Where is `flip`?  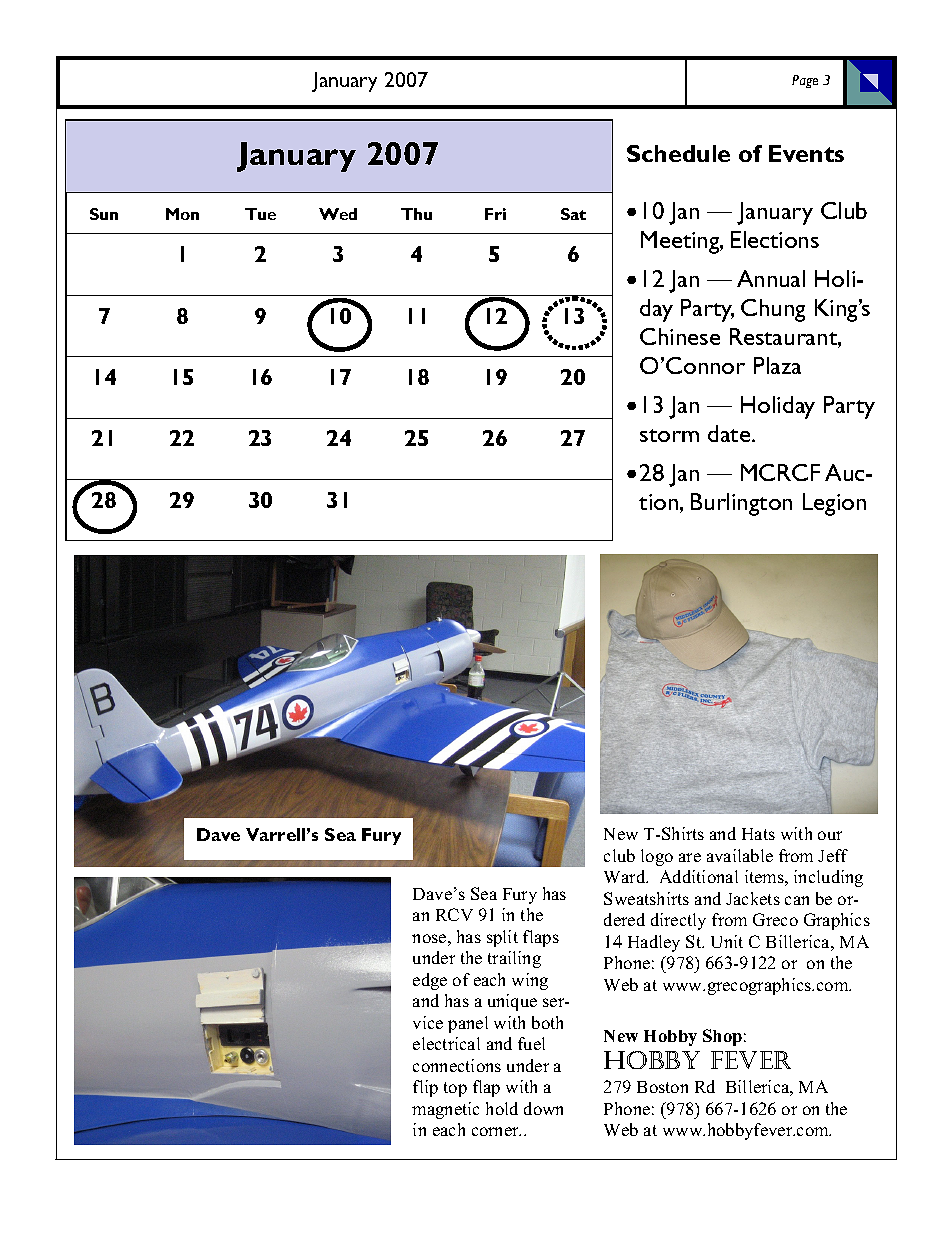 flip is located at coordinates (425, 1088).
